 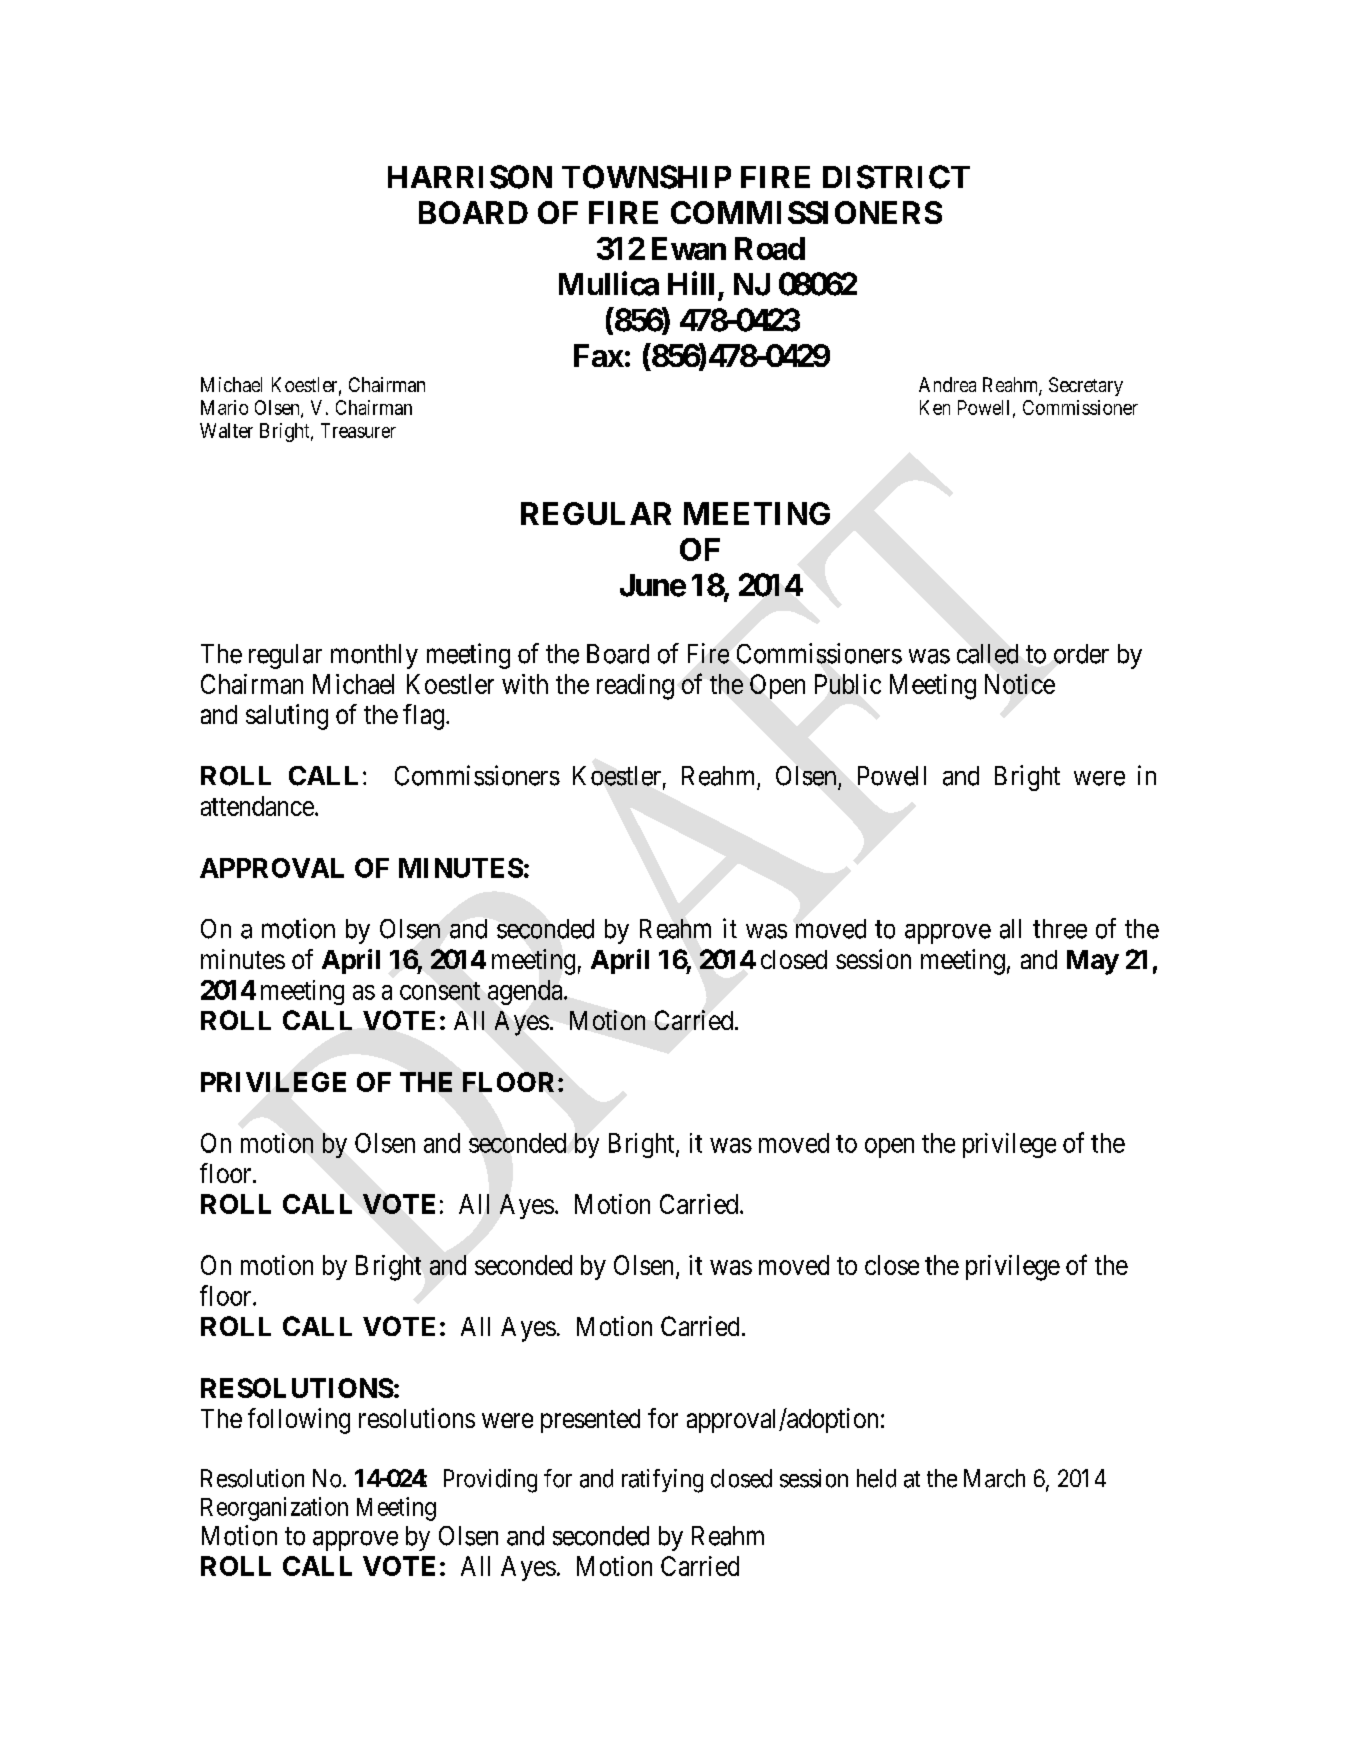 I want to click on presented, so click(x=590, y=1421).
